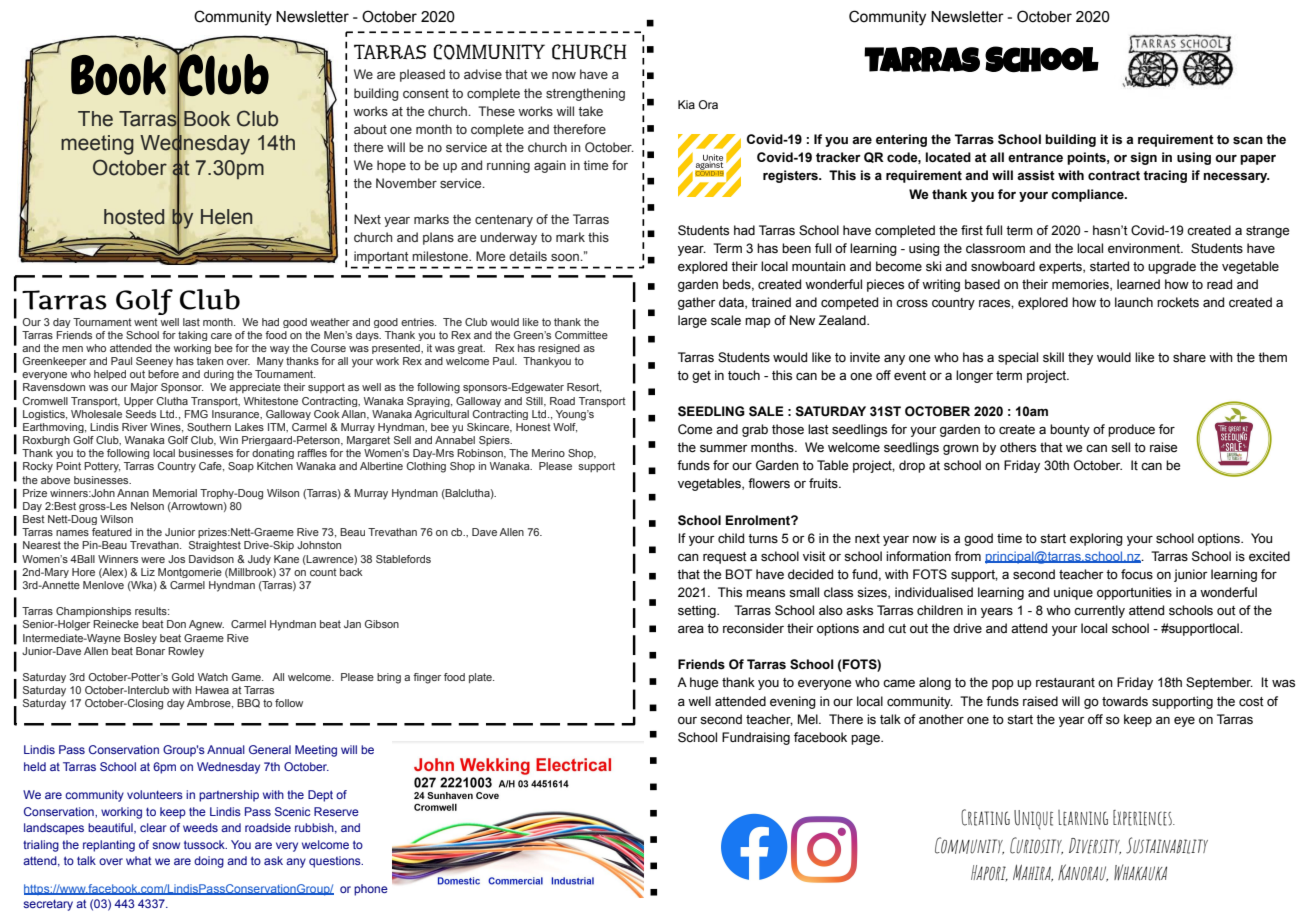 The height and width of the image is (924, 1304). What do you see at coordinates (371, 890) in the image?
I see `phone` at bounding box center [371, 890].
